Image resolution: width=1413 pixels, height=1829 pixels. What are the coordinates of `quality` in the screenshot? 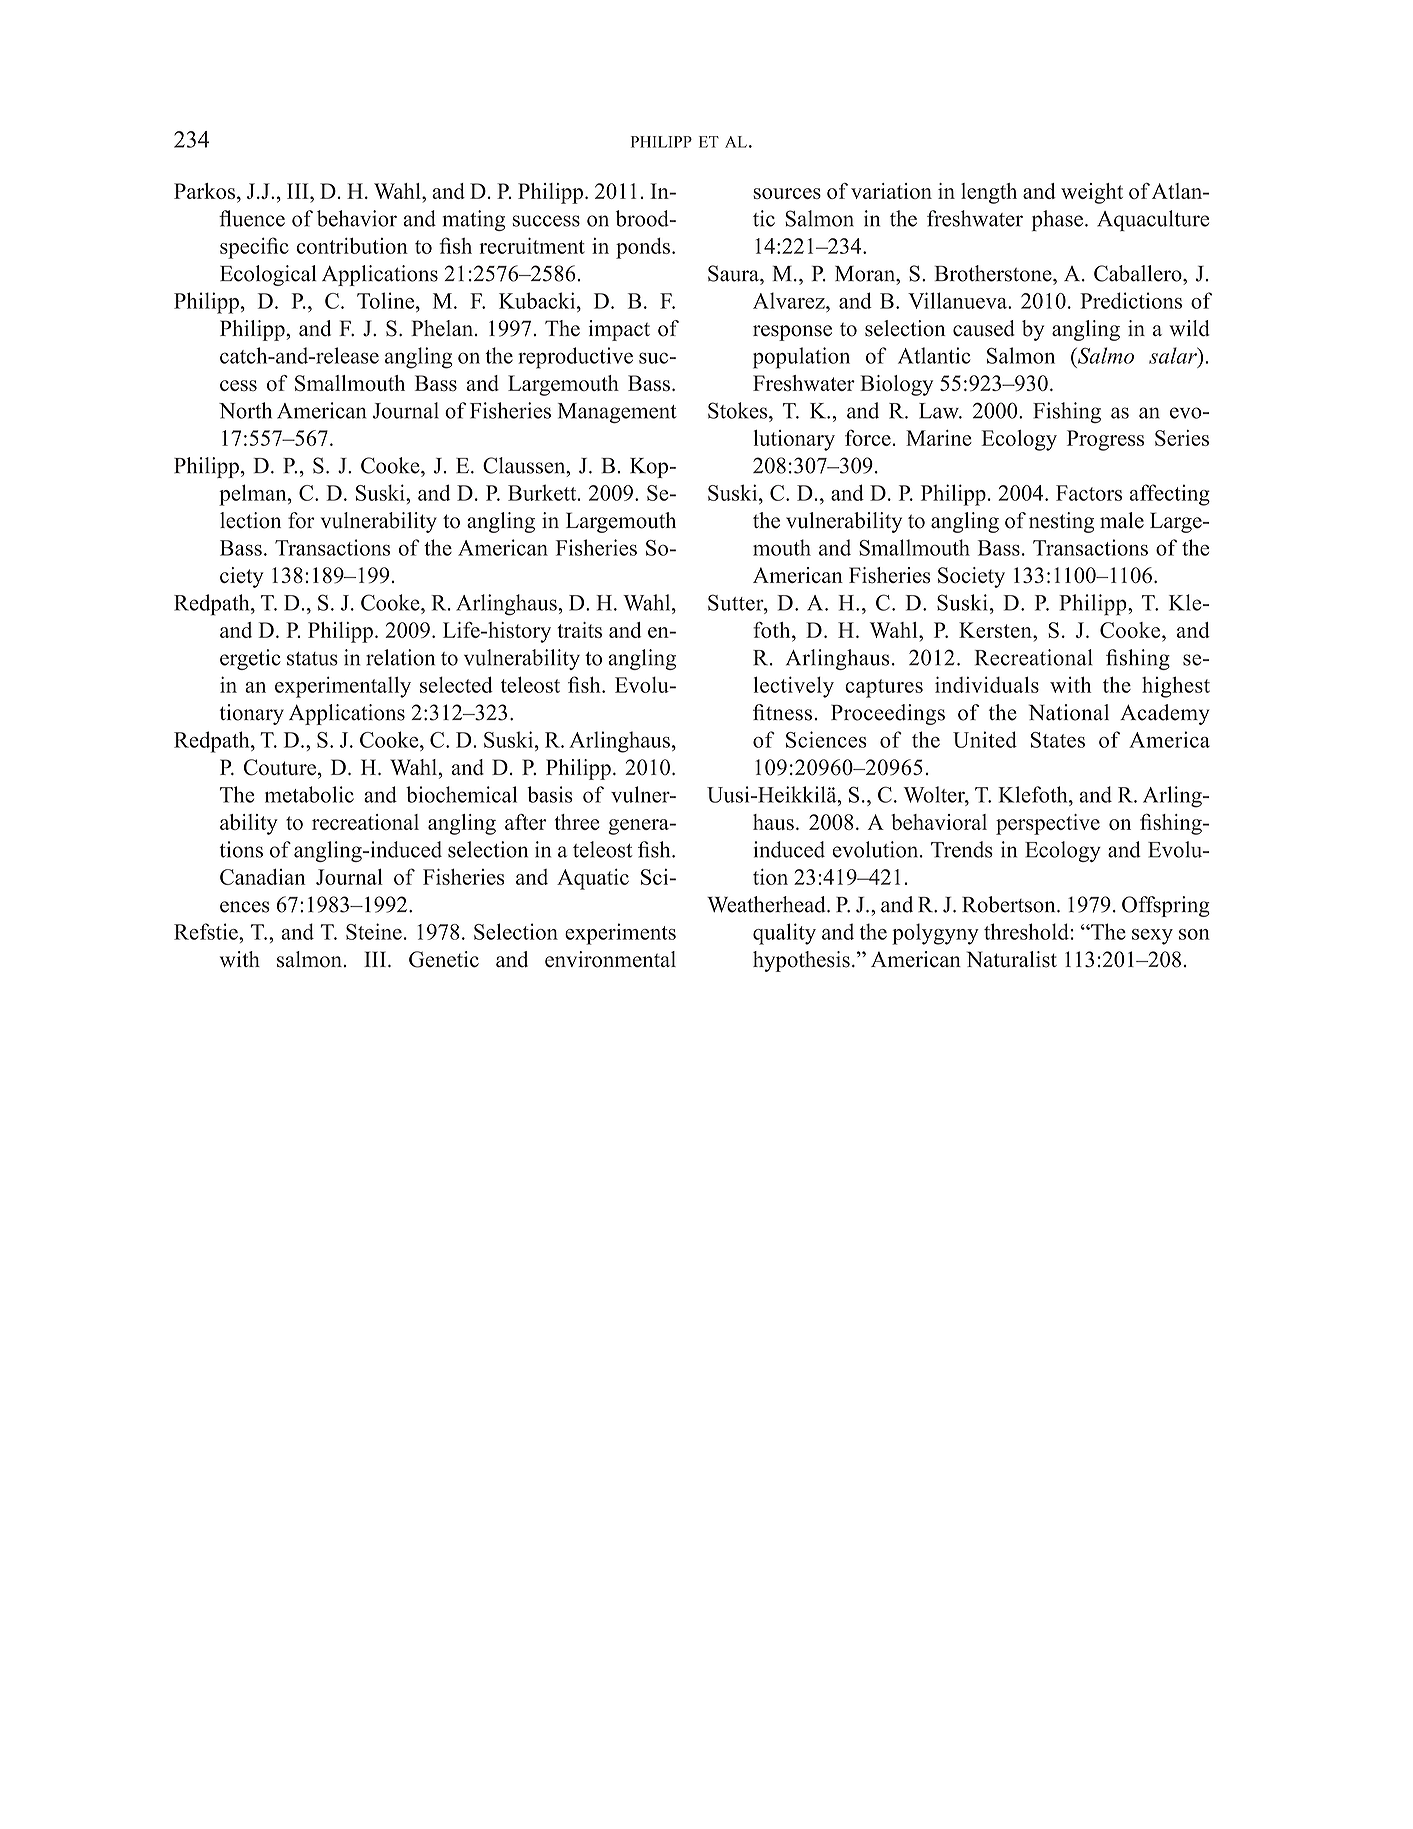 It's located at (784, 934).
